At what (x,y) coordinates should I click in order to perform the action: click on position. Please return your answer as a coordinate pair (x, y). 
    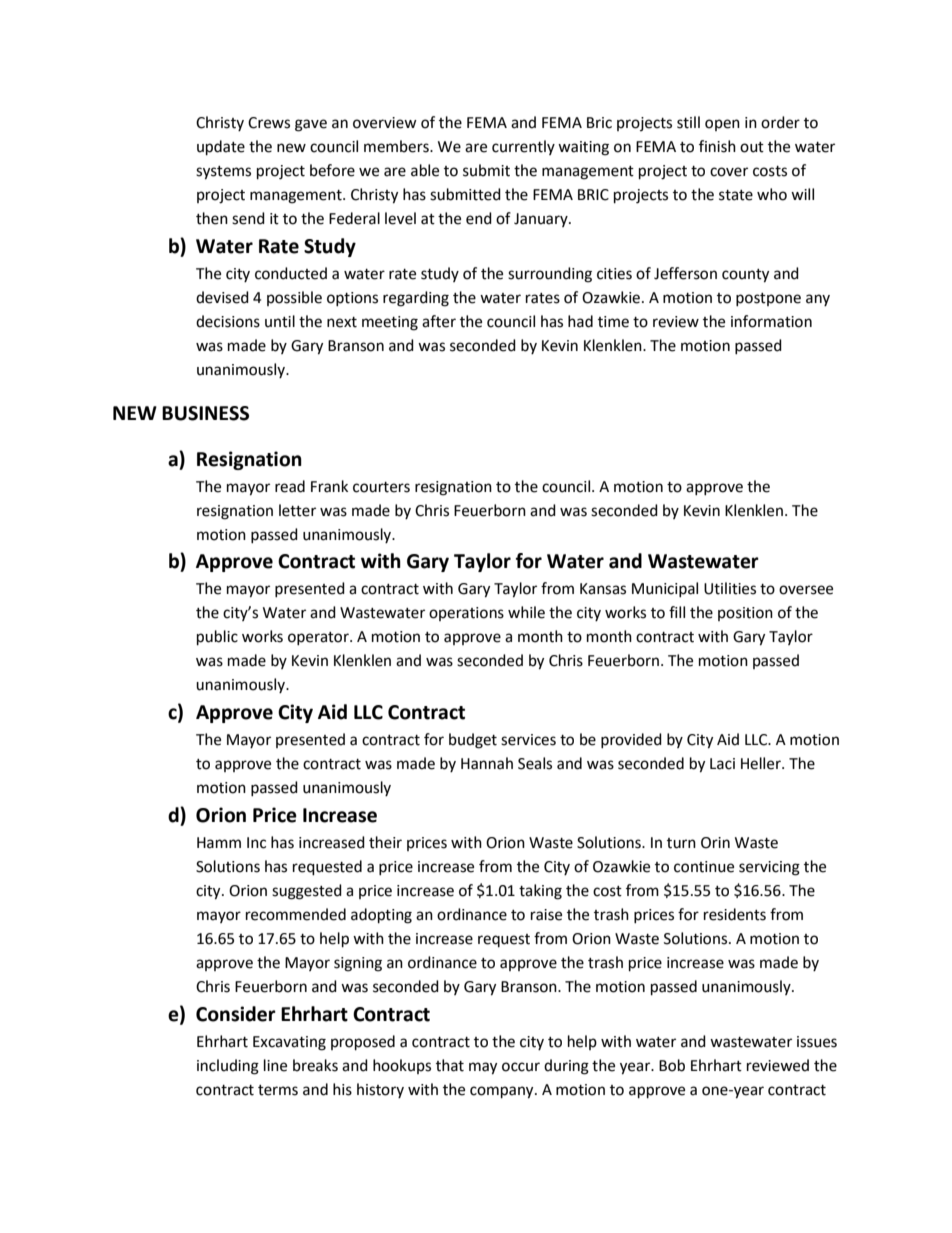
    Looking at the image, I should click on (745, 614).
